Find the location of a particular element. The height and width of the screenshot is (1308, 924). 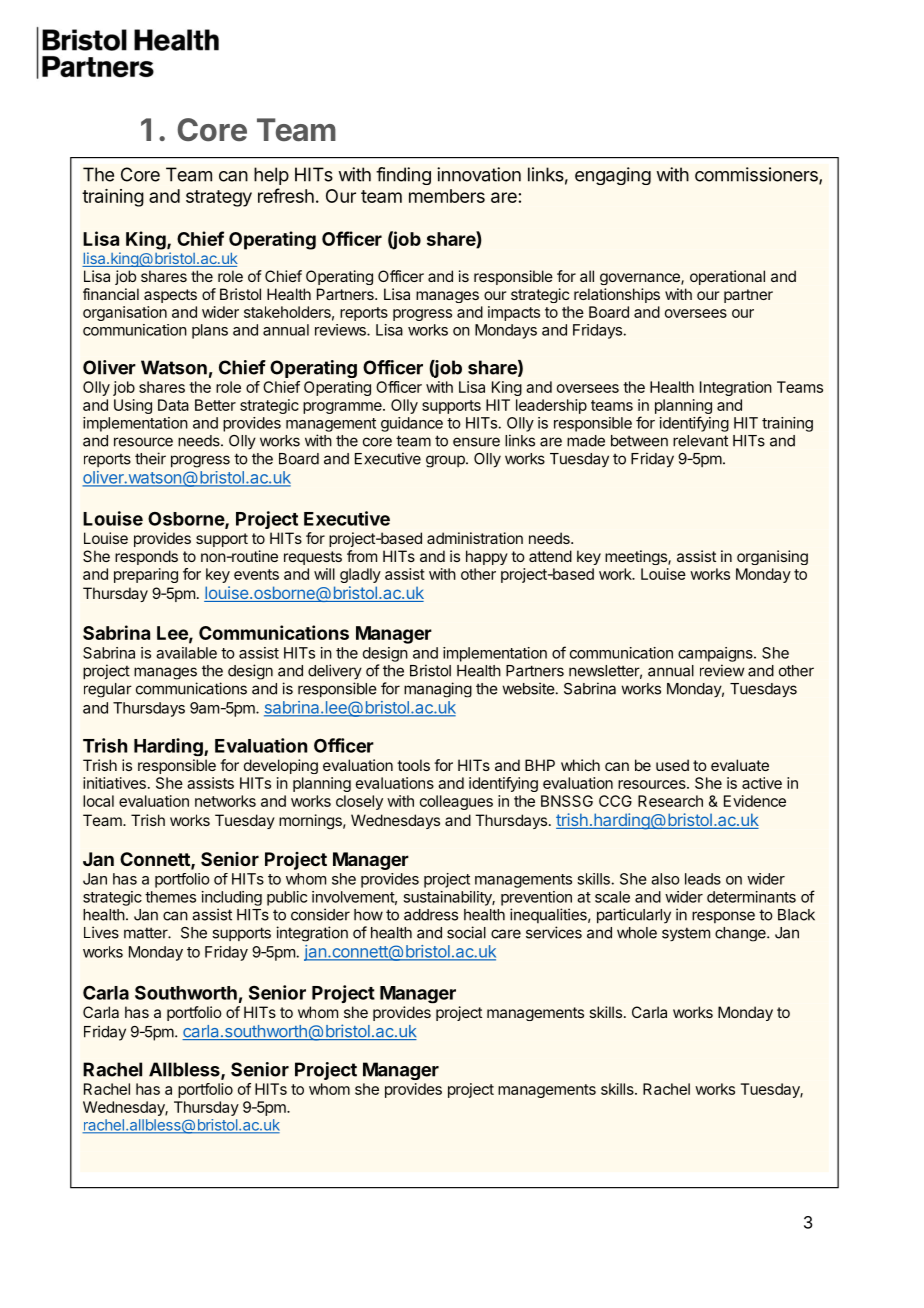

organising is located at coordinates (772, 557).
